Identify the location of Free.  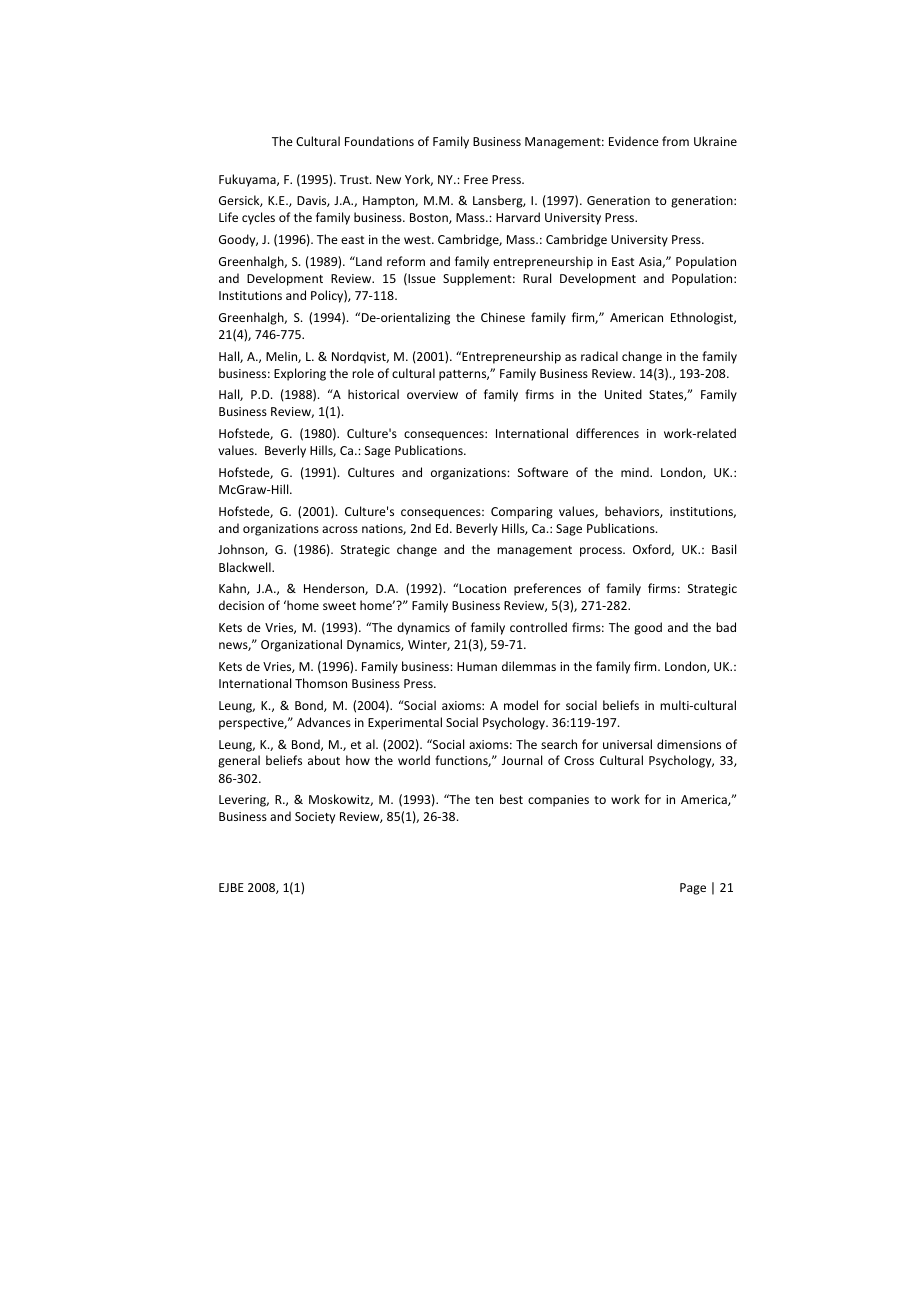
(476, 179).
